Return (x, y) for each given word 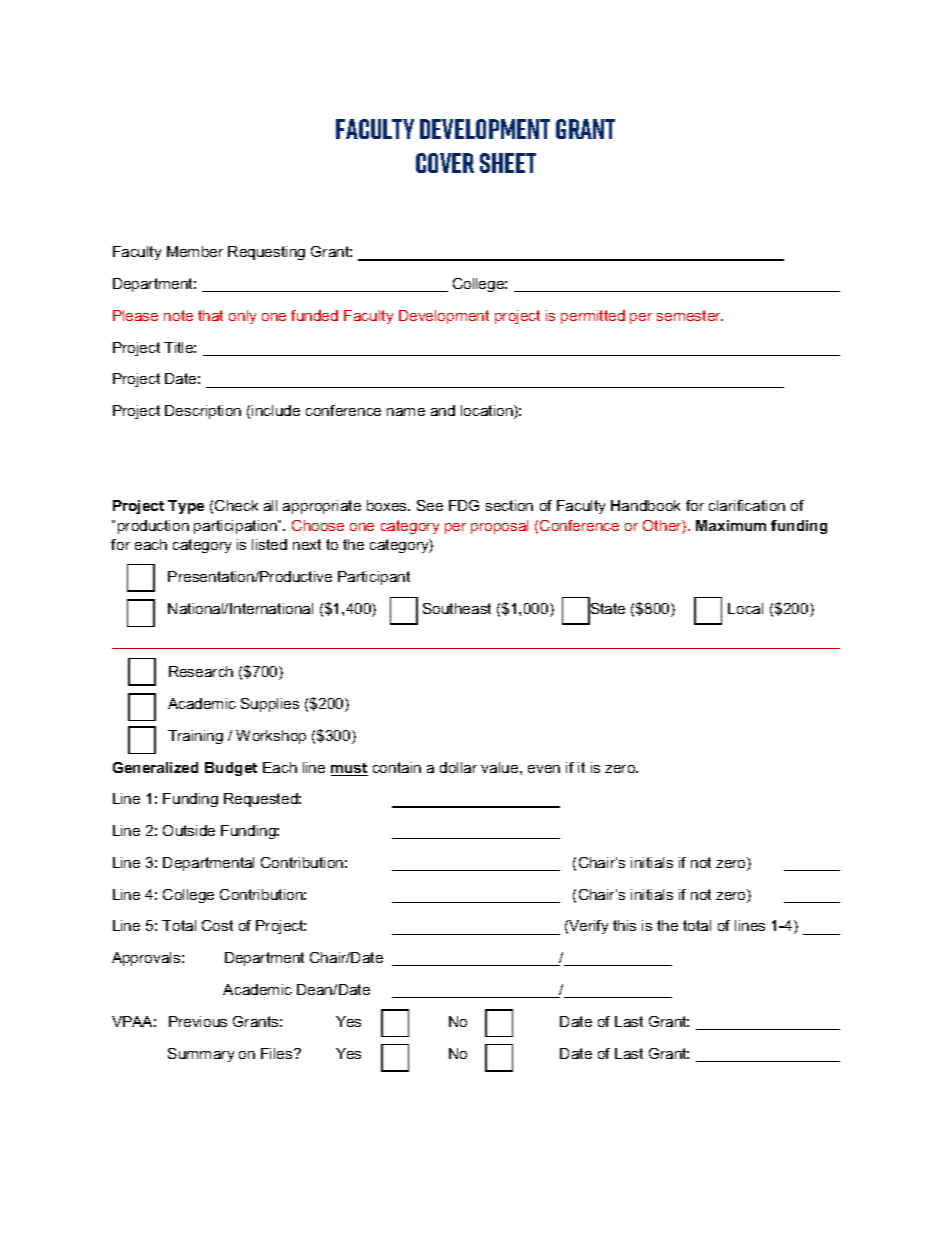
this (624, 925)
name (406, 412)
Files (278, 1053)
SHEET (508, 163)
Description (203, 412)
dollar (458, 767)
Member (195, 251)
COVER (445, 163)
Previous (198, 1021)
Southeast (457, 608)
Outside (189, 830)
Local (745, 608)
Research (201, 671)
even (544, 769)
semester (690, 315)
